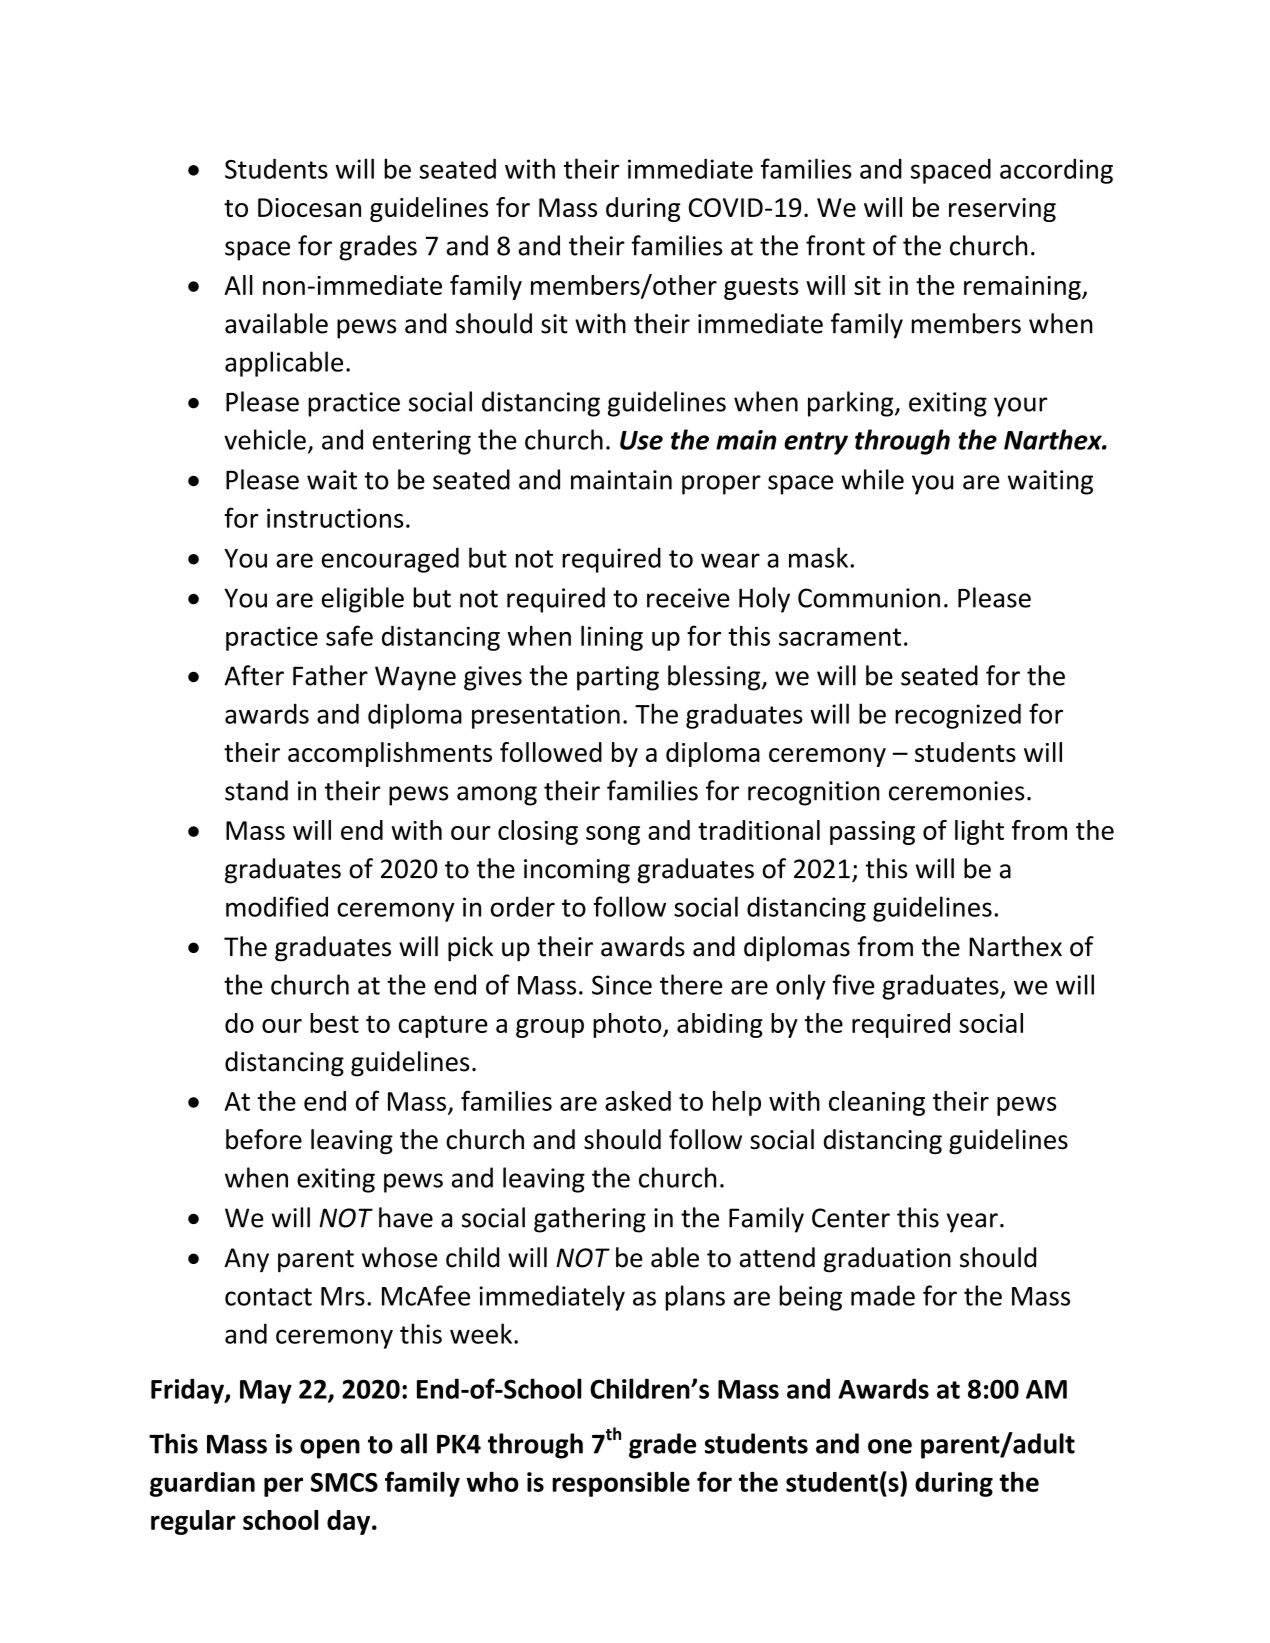 The image size is (1270, 1643). I want to click on cleaning, so click(877, 1103).
